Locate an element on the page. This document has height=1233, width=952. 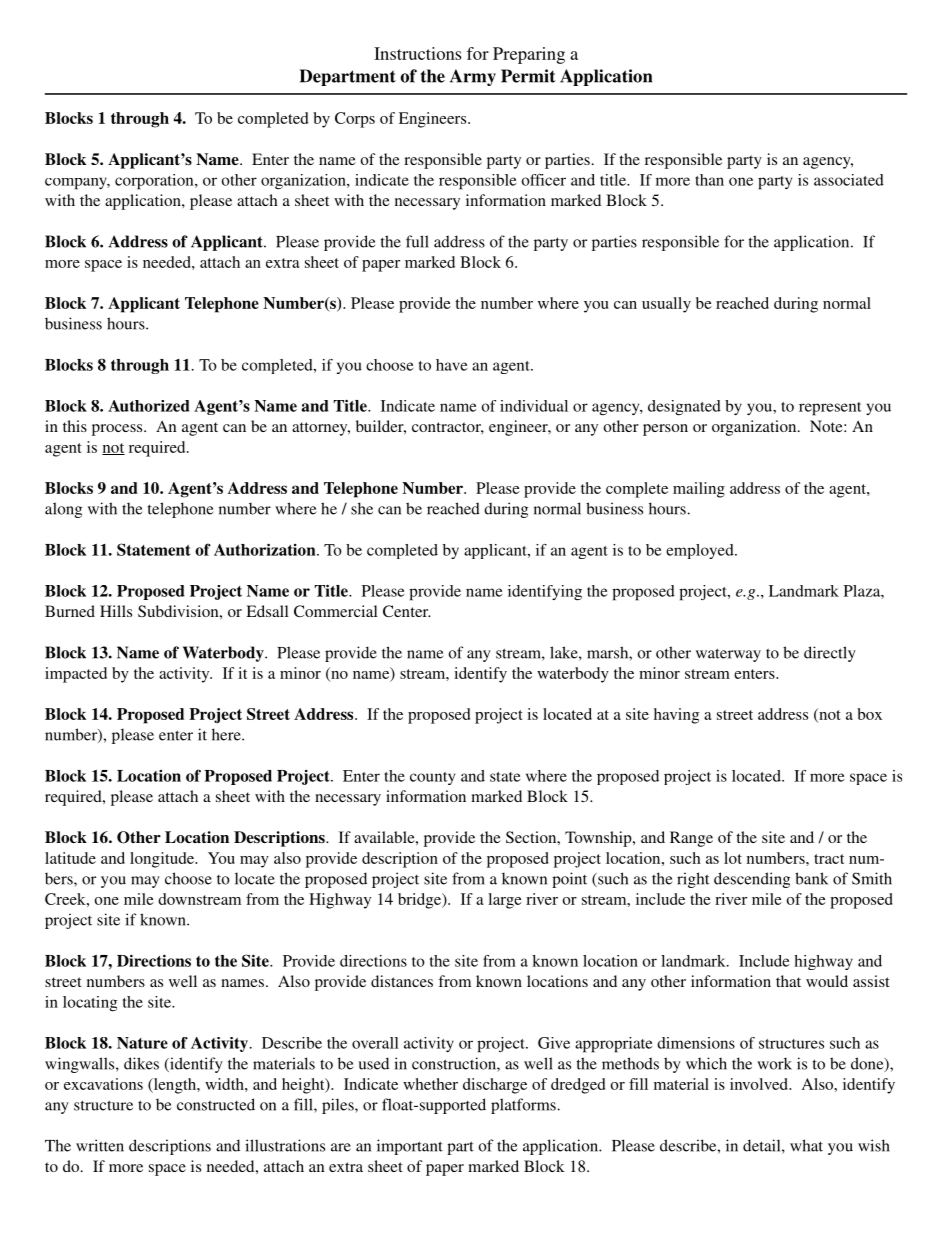
involved is located at coordinates (760, 1084).
